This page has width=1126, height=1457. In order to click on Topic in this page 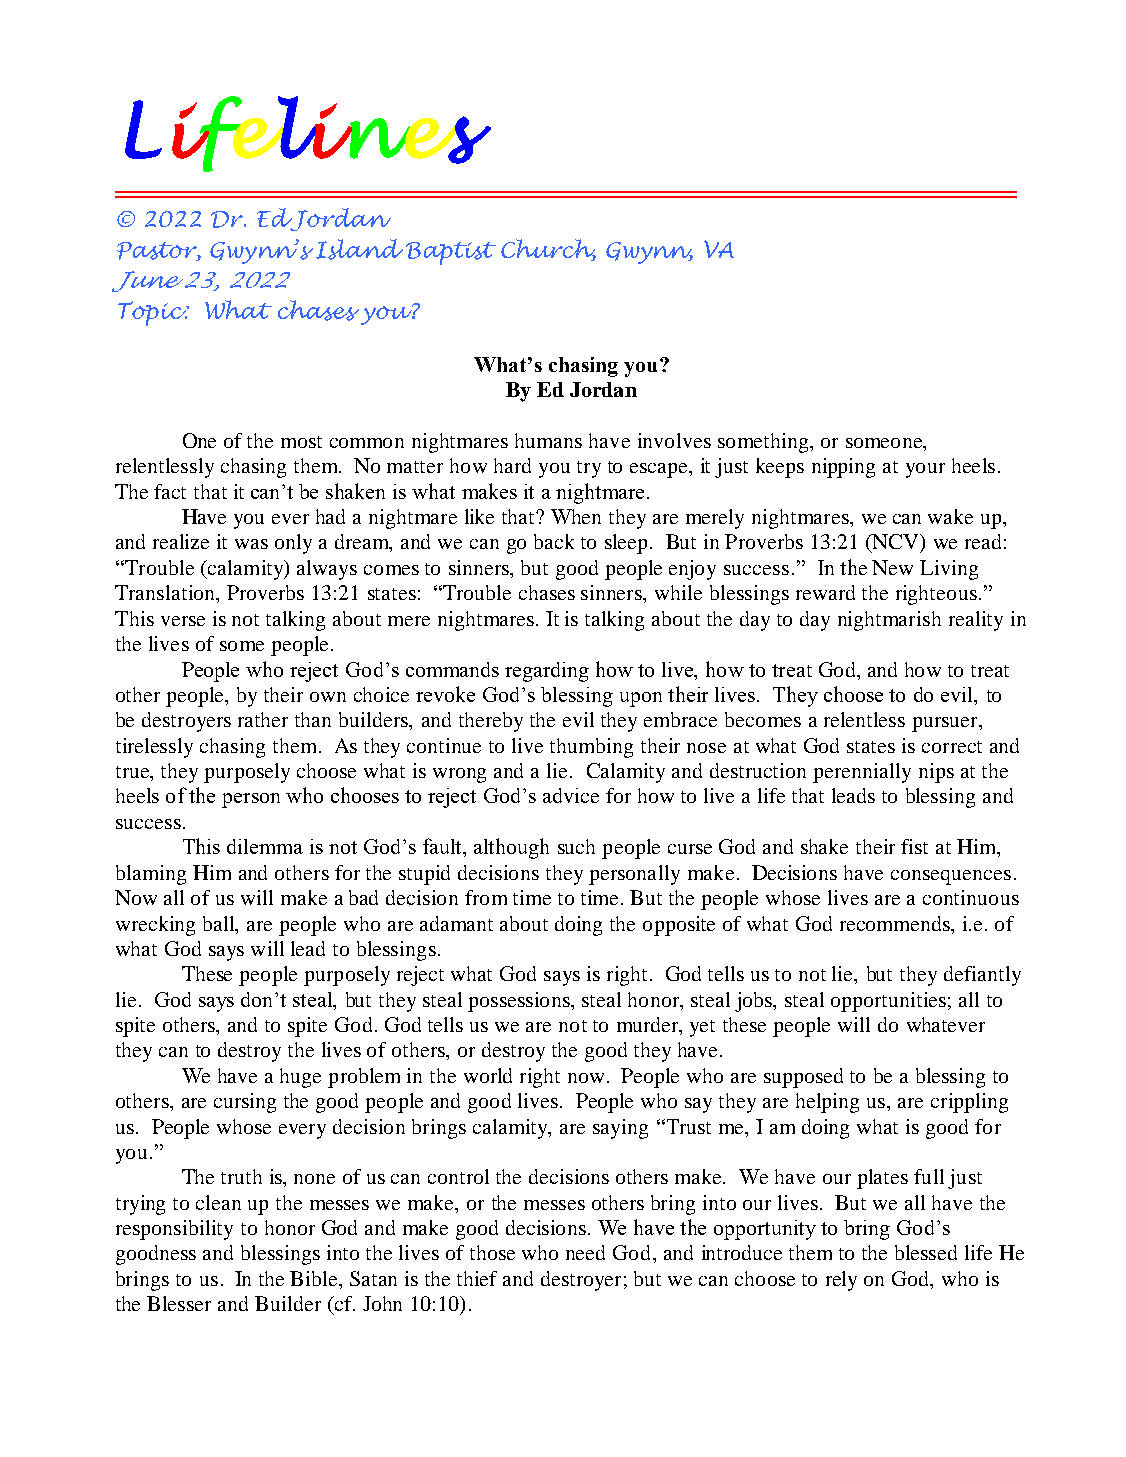, I will do `click(153, 313)`.
